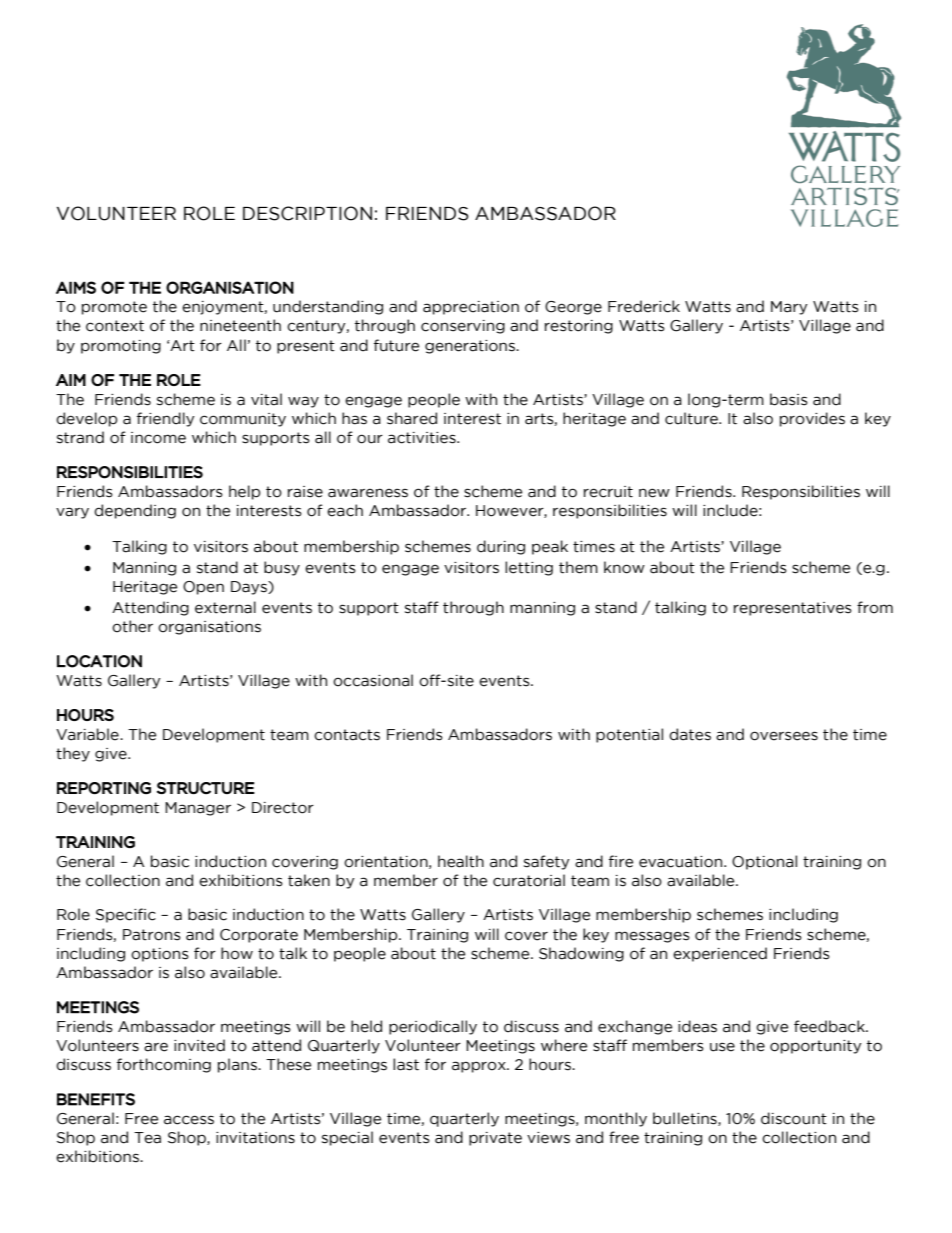 This screenshot has width=952, height=1233. What do you see at coordinates (99, 661) in the screenshot?
I see `LOCATION` at bounding box center [99, 661].
